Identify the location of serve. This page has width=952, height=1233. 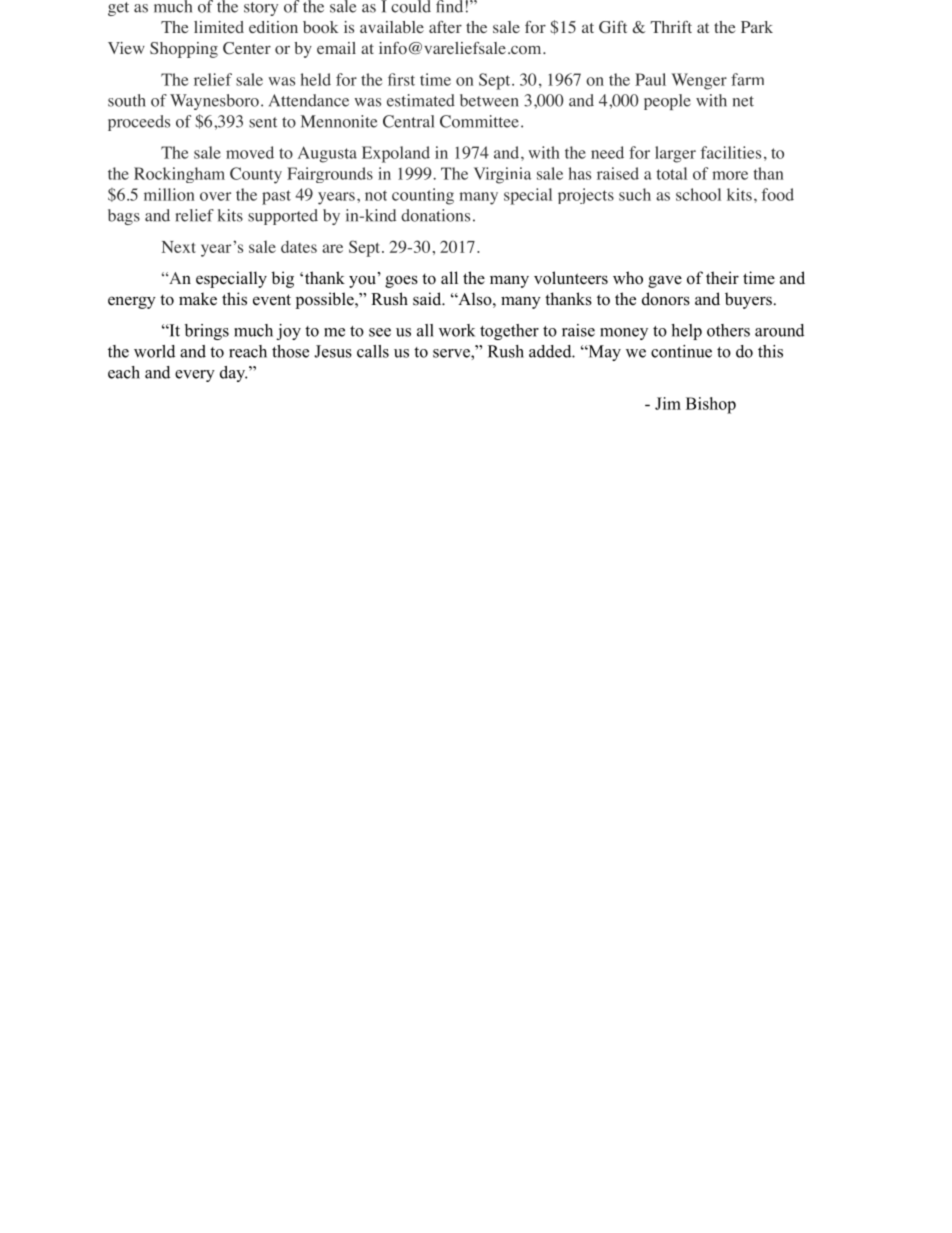
(452, 353).
